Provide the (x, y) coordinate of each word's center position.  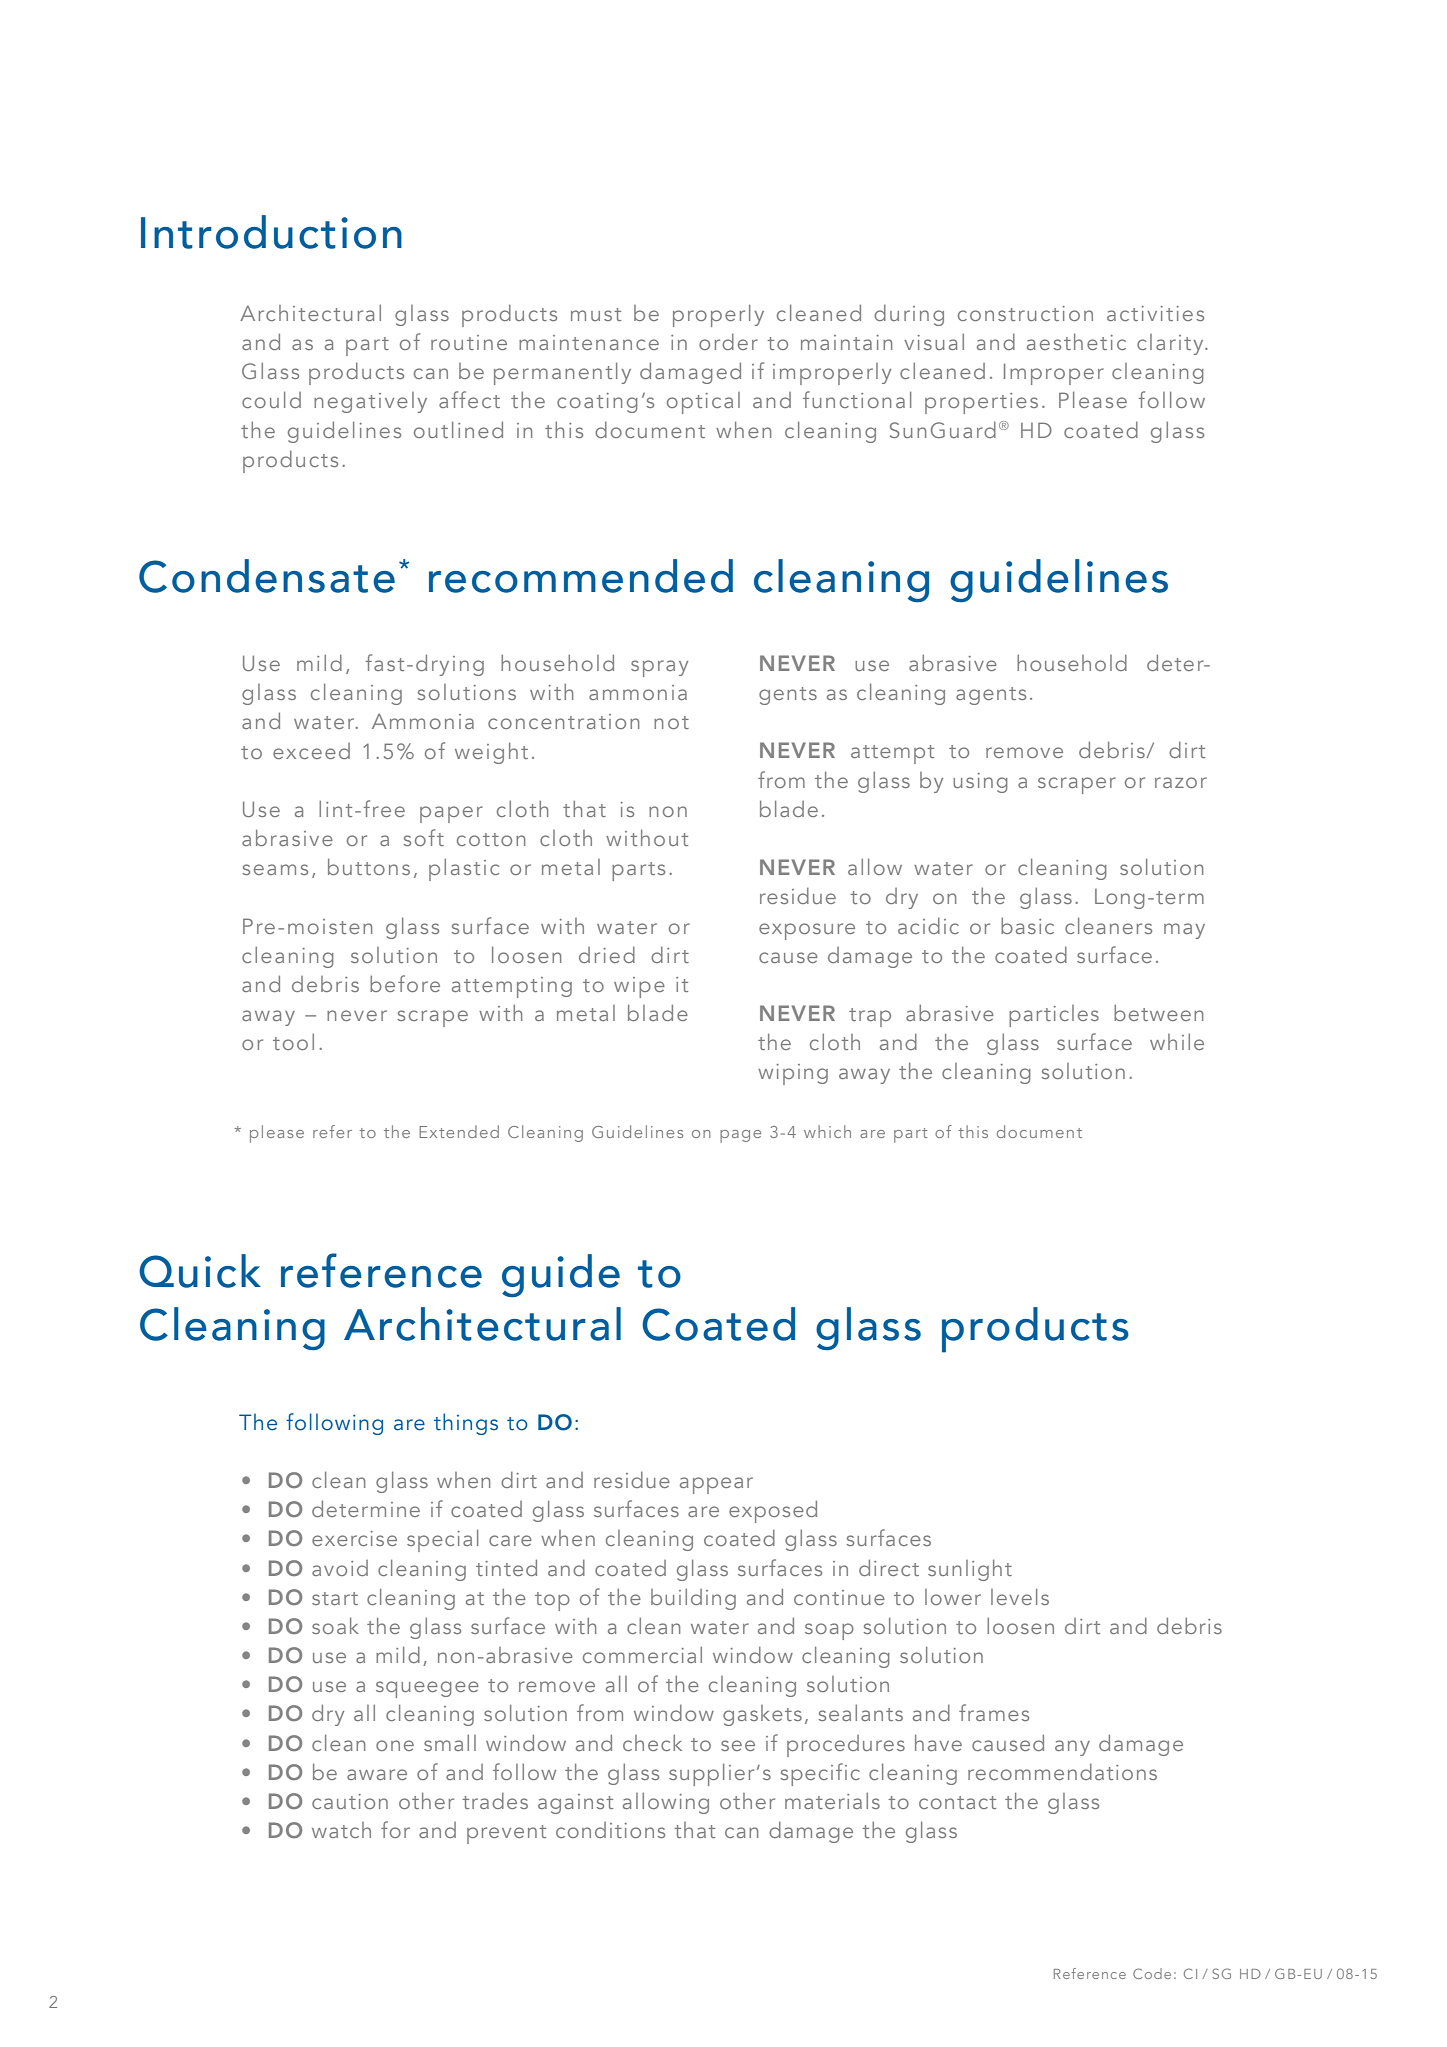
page (740, 1136)
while (1177, 1042)
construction (1025, 313)
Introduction (271, 232)
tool (293, 1042)
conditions (610, 1830)
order (728, 342)
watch (341, 1830)
